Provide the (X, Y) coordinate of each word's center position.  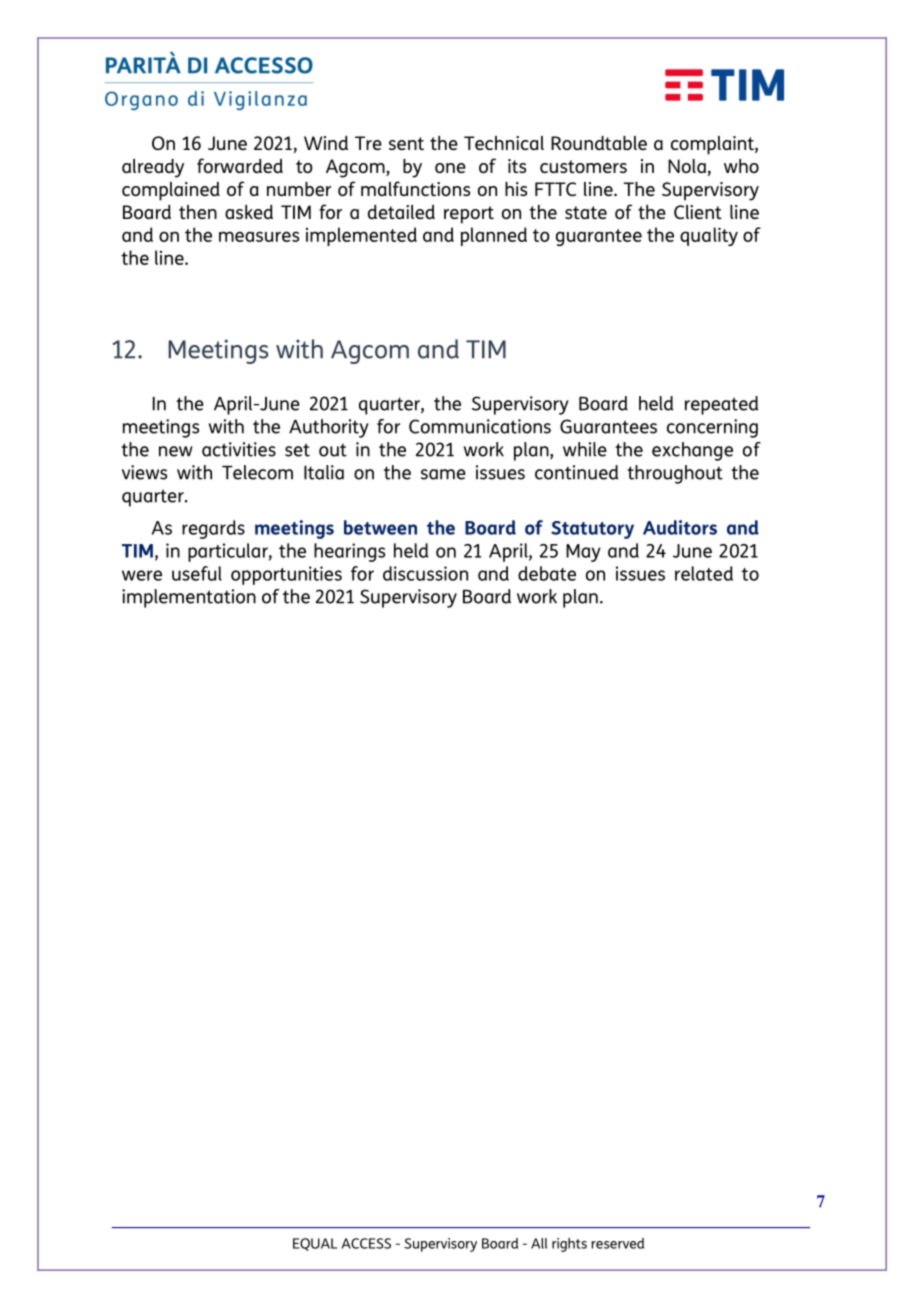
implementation (189, 598)
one (450, 168)
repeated (722, 405)
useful (197, 573)
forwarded (240, 165)
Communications (480, 426)
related (704, 573)
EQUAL (315, 1244)
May (583, 553)
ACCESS (366, 1243)
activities (239, 449)
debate (547, 573)
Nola (687, 166)
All (539, 1243)
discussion (425, 573)
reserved (618, 1243)
